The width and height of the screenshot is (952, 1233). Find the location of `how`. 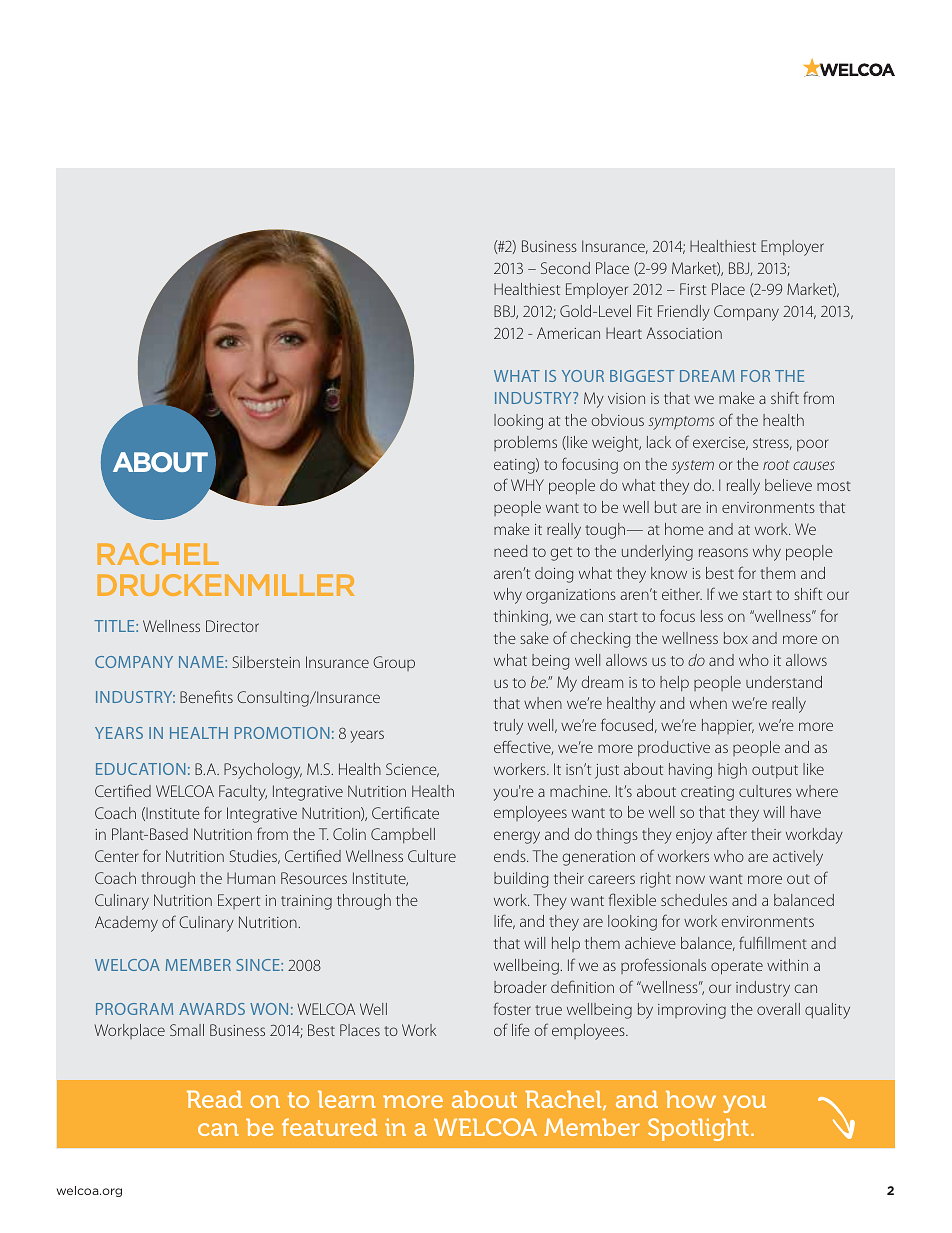

how is located at coordinates (691, 1099).
